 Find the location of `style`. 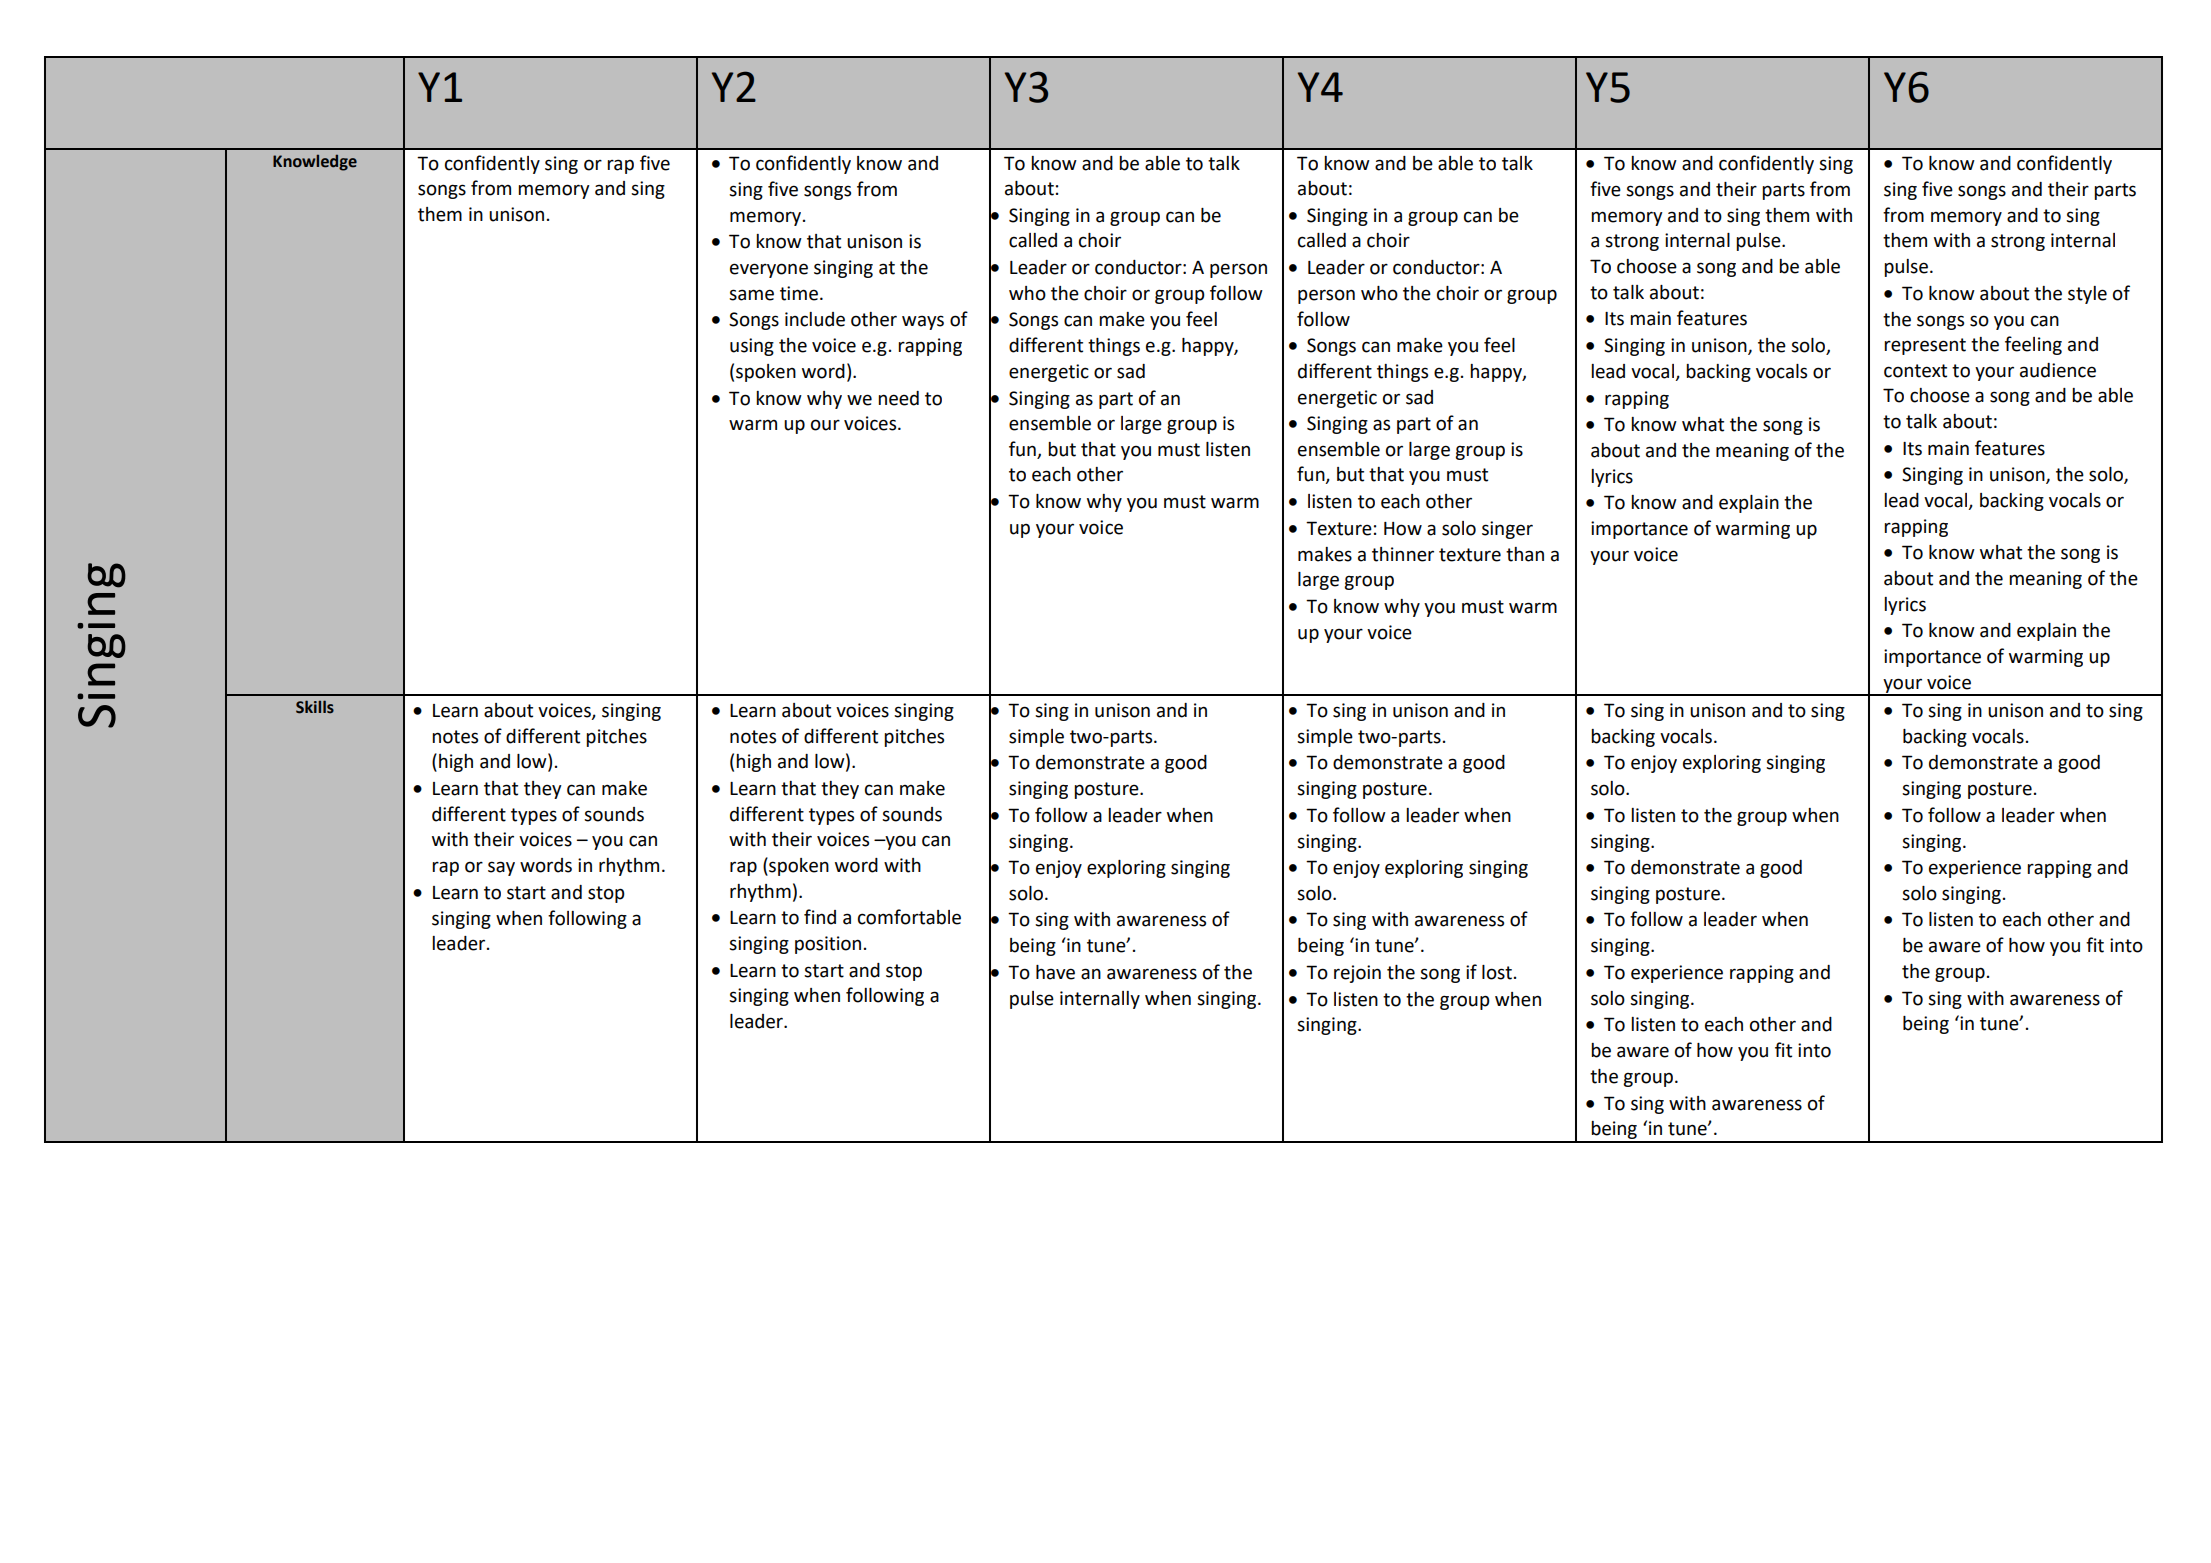

style is located at coordinates (2087, 295).
